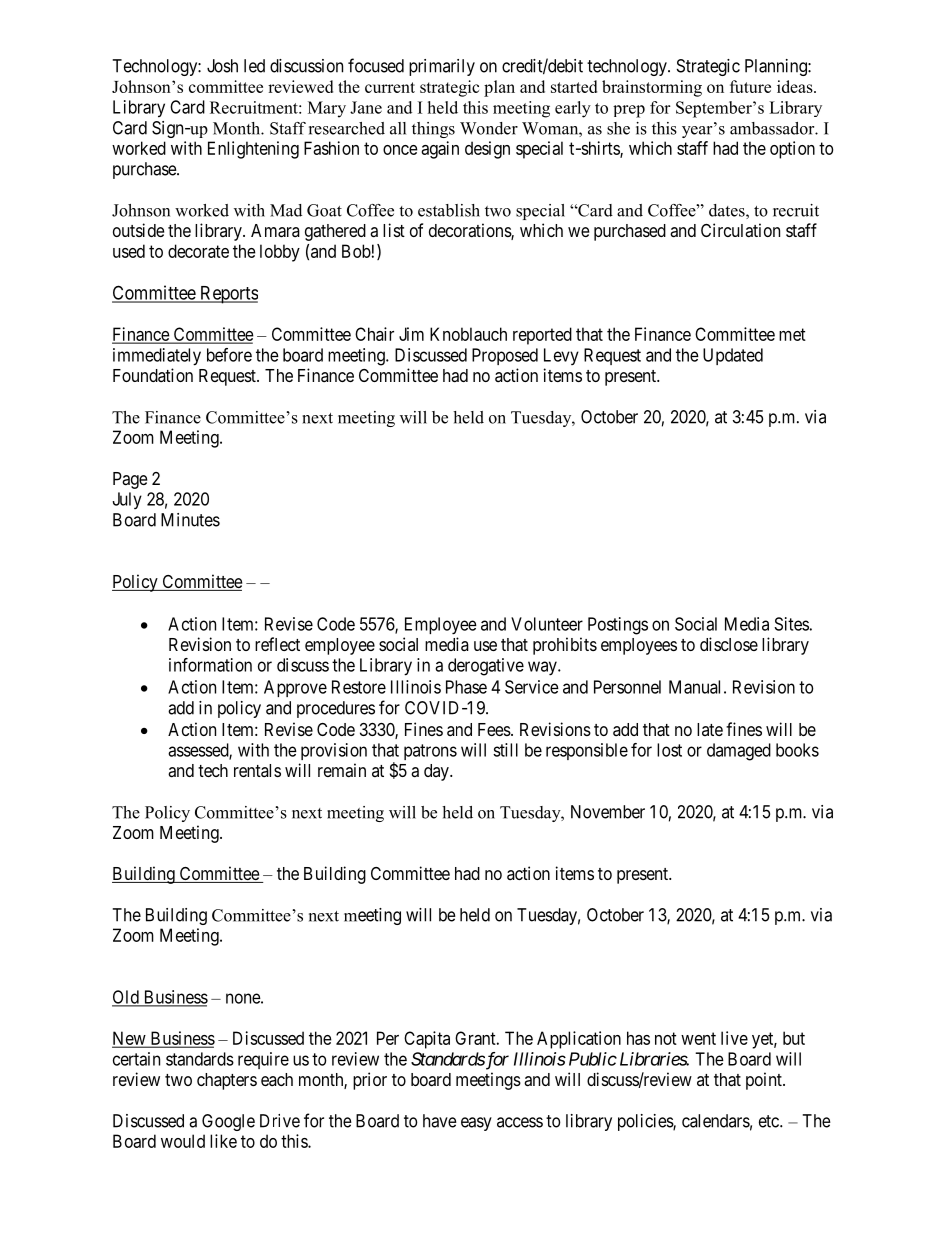 This image has width=952, height=1233. What do you see at coordinates (750, 86) in the image?
I see `future` at bounding box center [750, 86].
